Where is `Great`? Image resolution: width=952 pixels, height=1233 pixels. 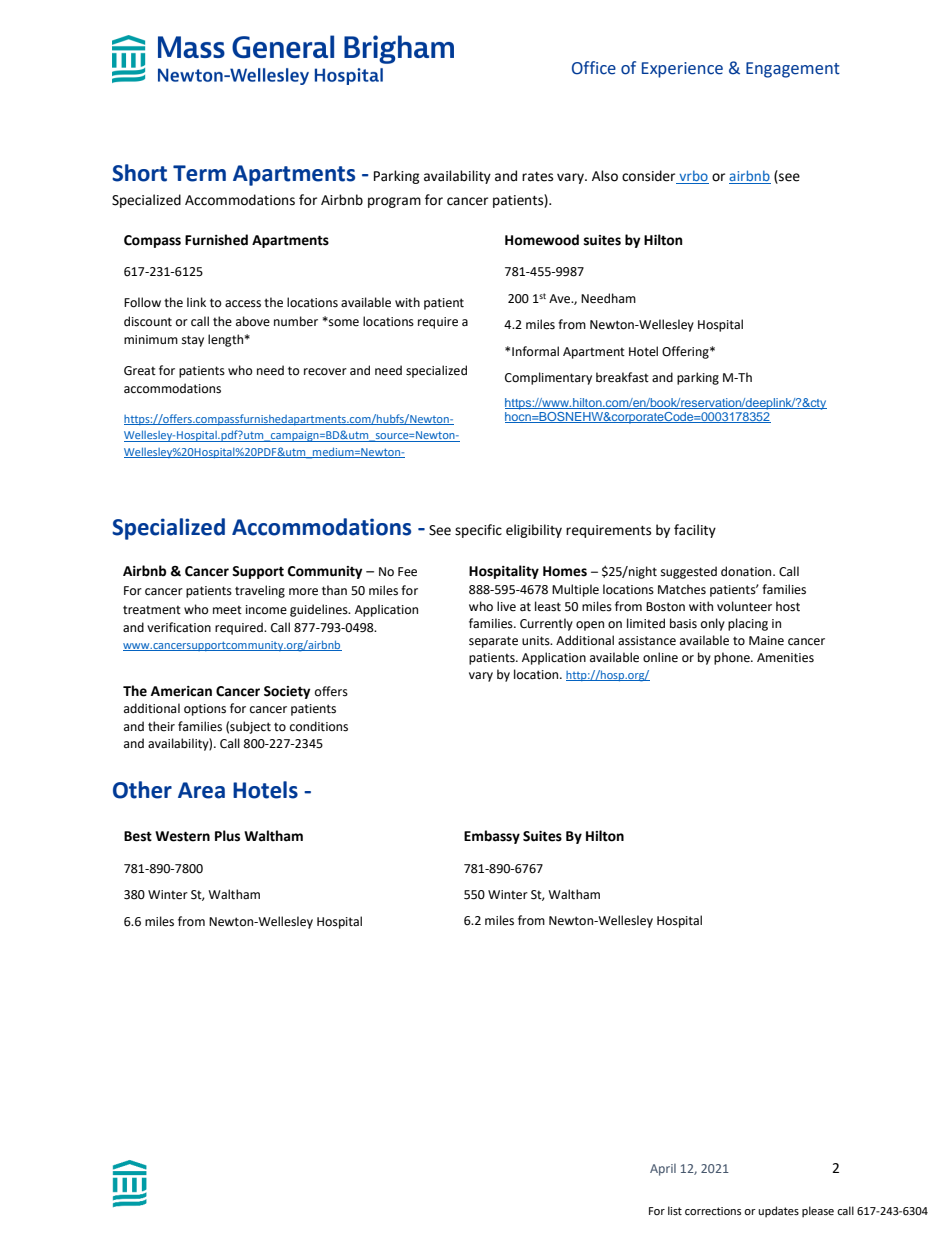 Great is located at coordinates (140, 371).
